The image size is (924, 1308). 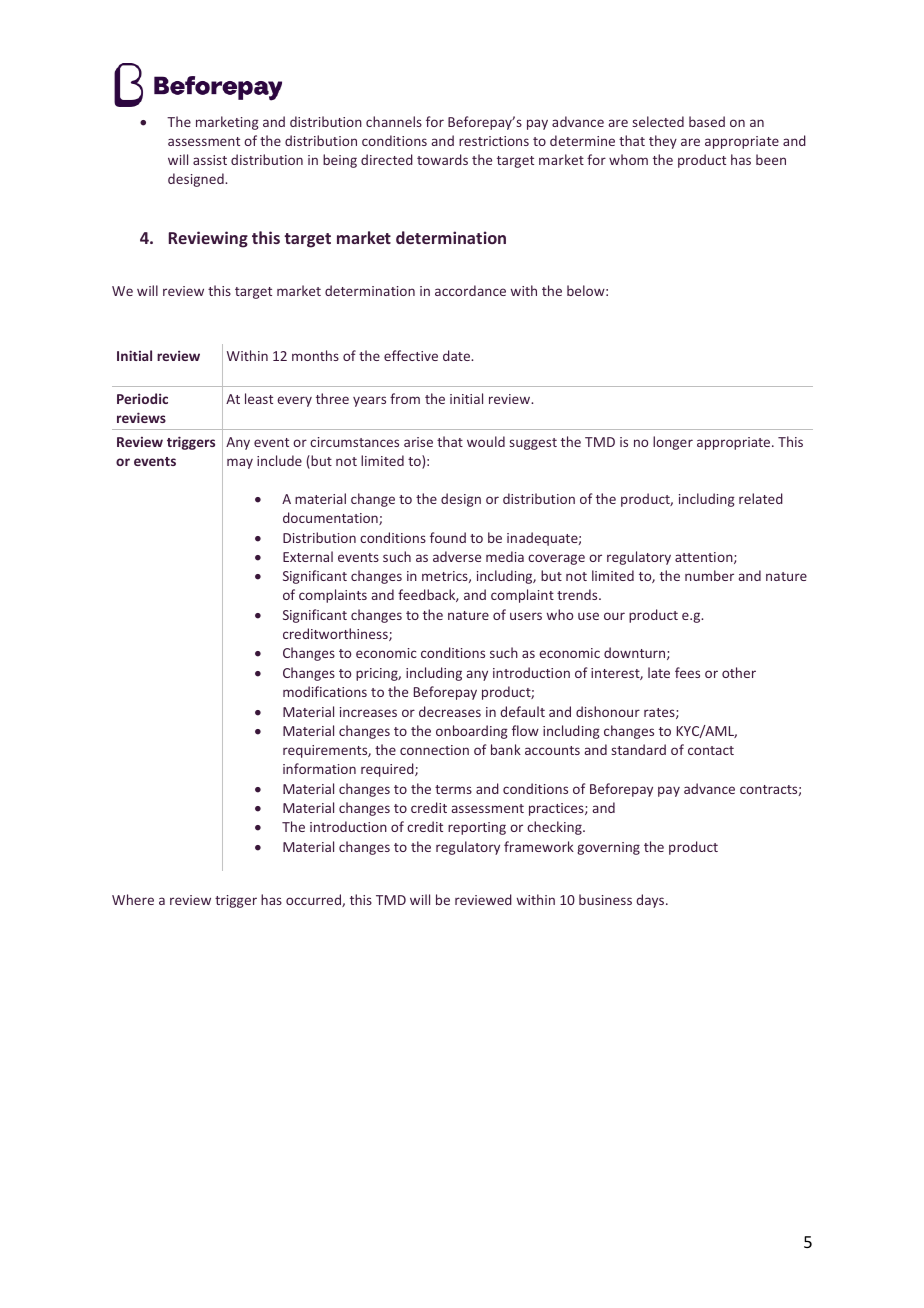 I want to click on fees, so click(x=687, y=672).
